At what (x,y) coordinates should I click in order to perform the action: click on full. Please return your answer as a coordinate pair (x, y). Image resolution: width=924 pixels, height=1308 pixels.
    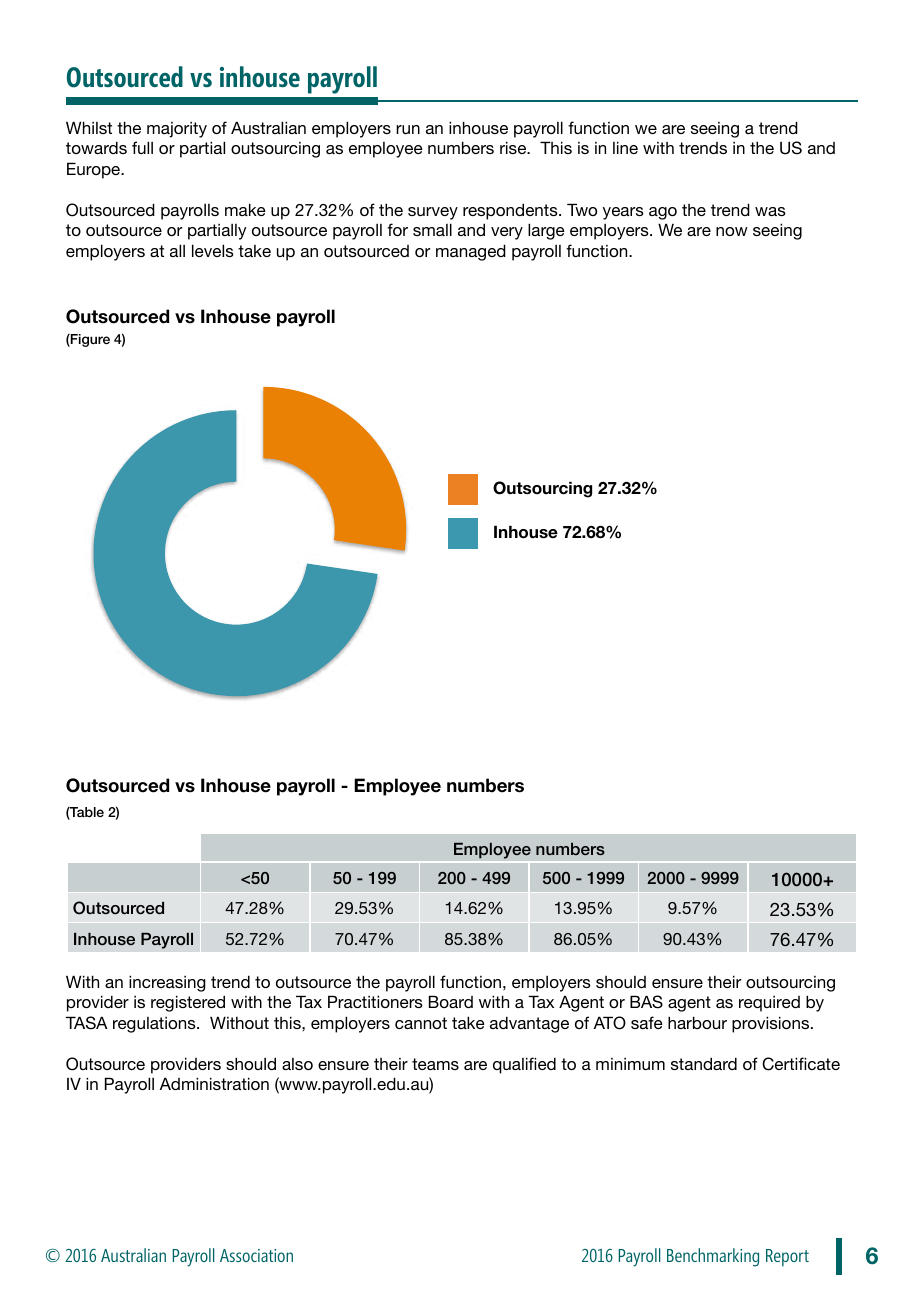
    Looking at the image, I should click on (142, 147).
